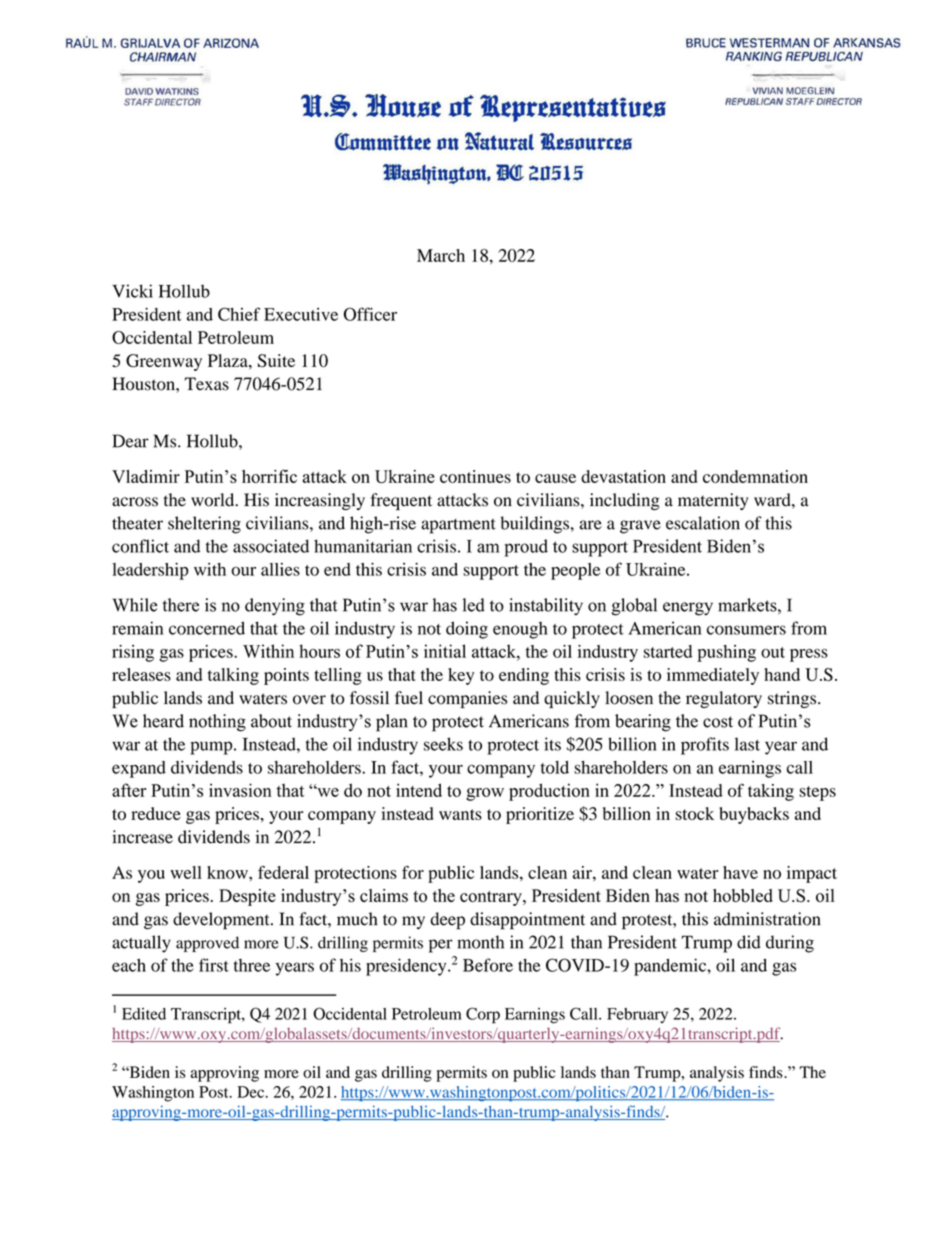 This screenshot has height=1233, width=952. I want to click on key, so click(461, 676).
